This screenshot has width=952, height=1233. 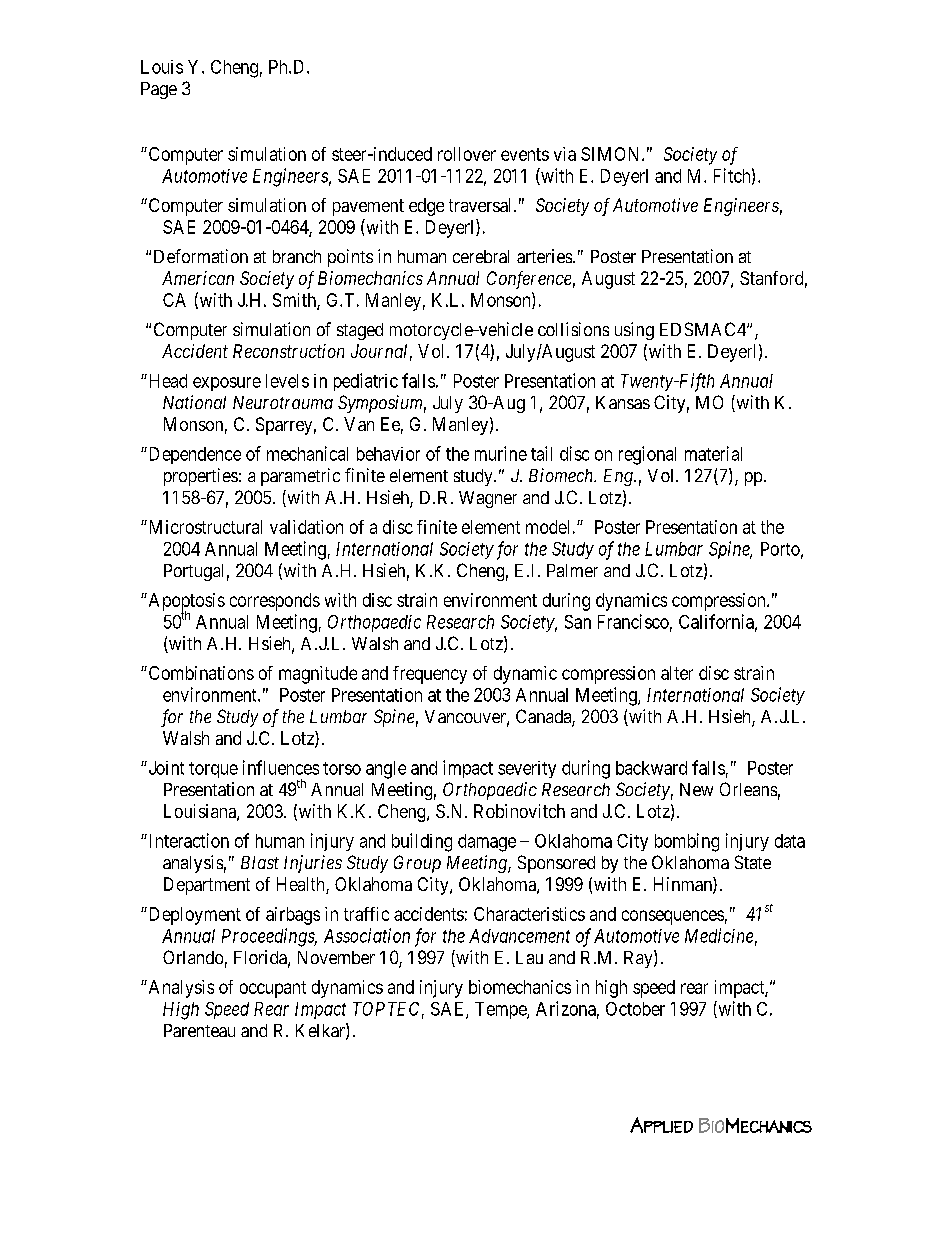 I want to click on alter, so click(x=677, y=673).
